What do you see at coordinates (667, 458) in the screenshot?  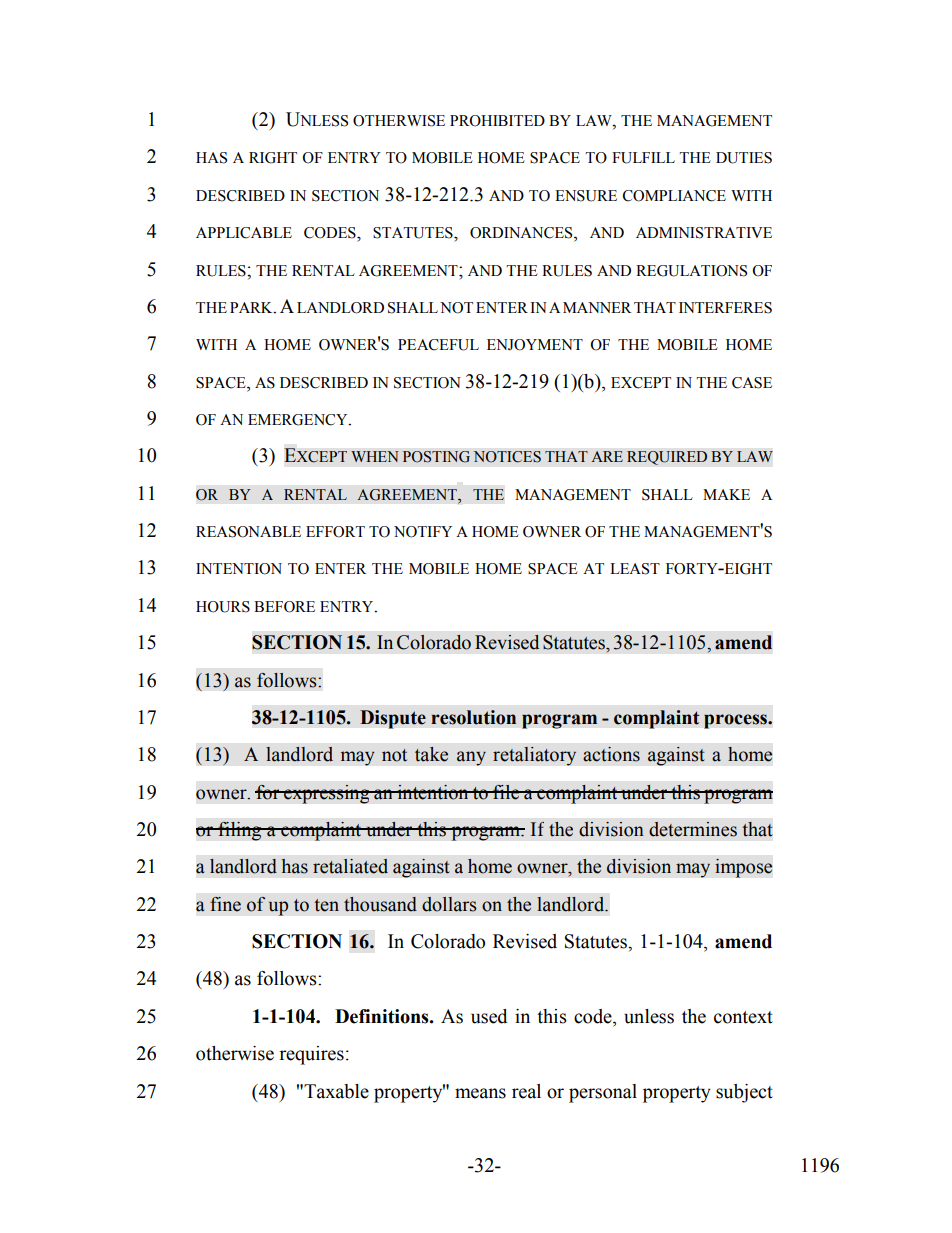 I see `REQUIRED` at bounding box center [667, 458].
